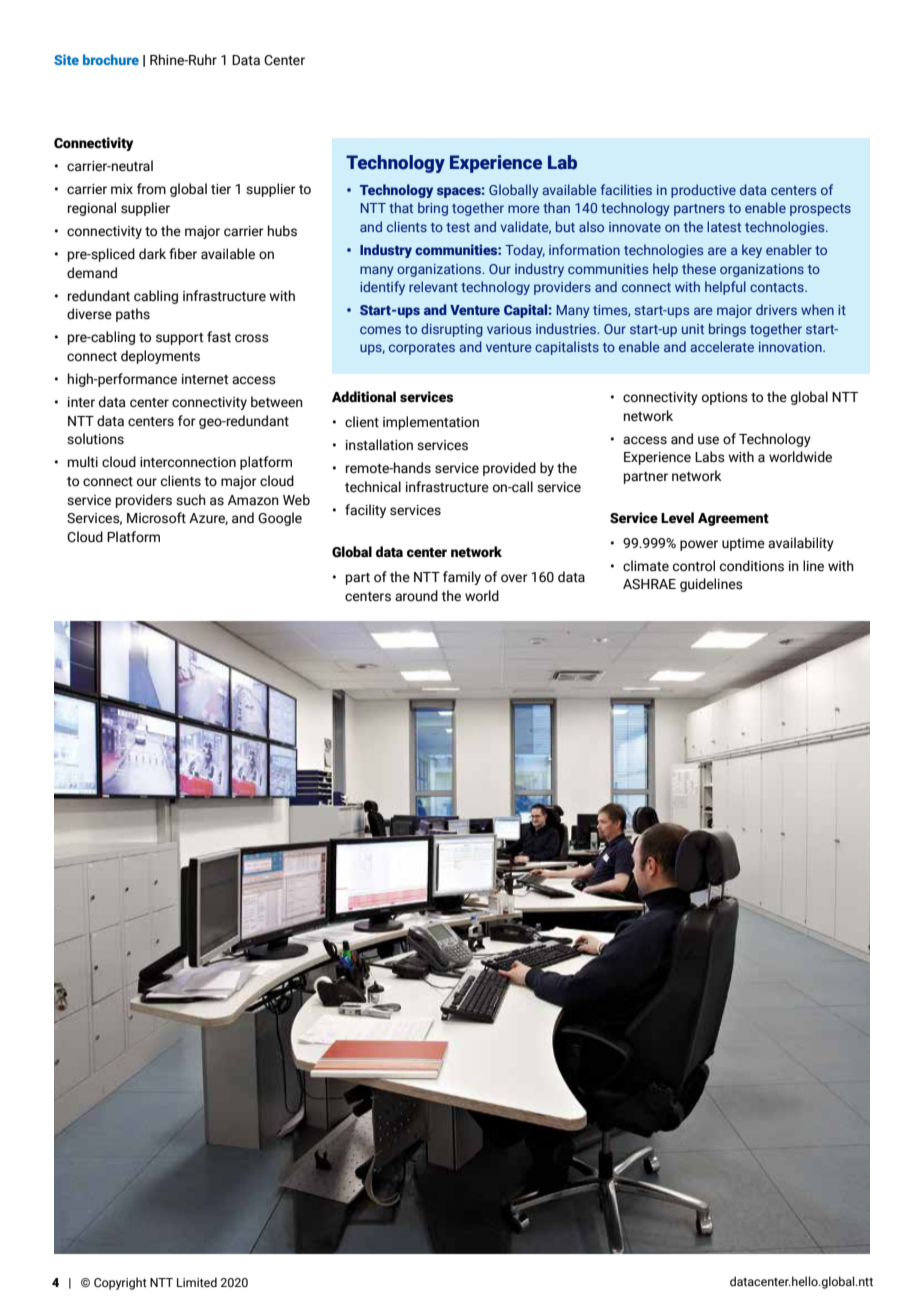  I want to click on Site, so click(66, 59).
